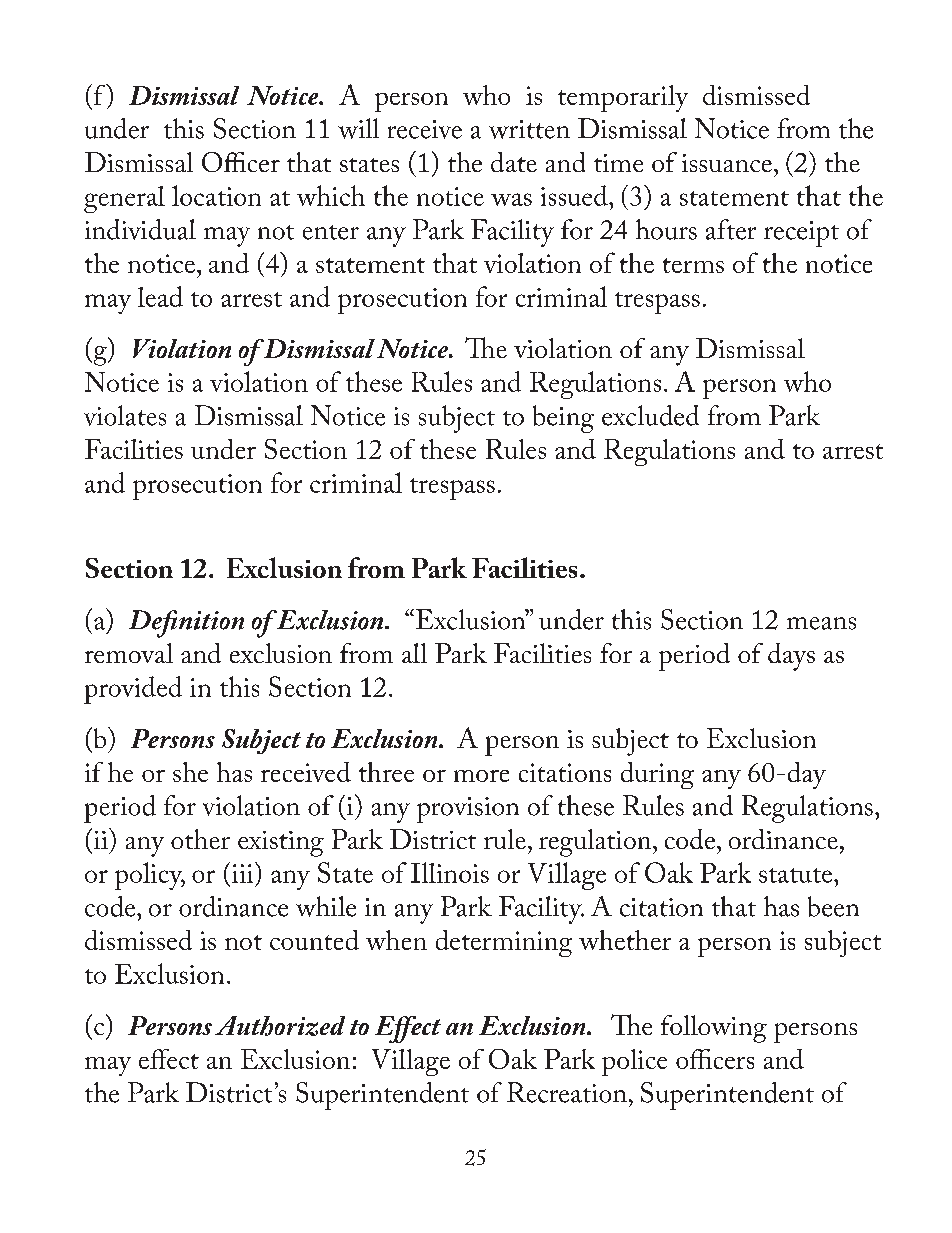 This document has width=952, height=1233. What do you see at coordinates (216, 195) in the document?
I see `location` at bounding box center [216, 195].
